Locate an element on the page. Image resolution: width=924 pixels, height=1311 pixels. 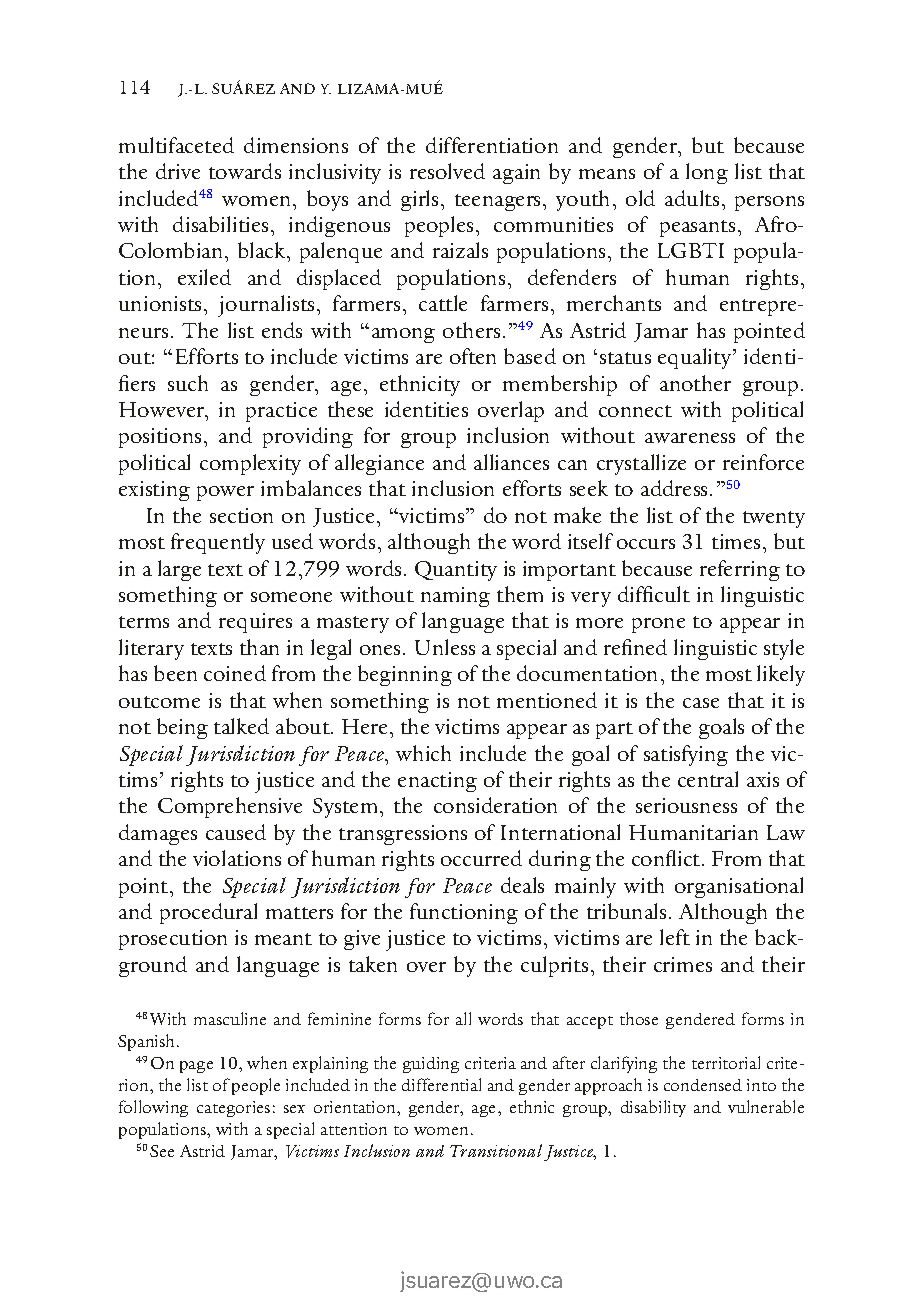
another is located at coordinates (695, 383).
